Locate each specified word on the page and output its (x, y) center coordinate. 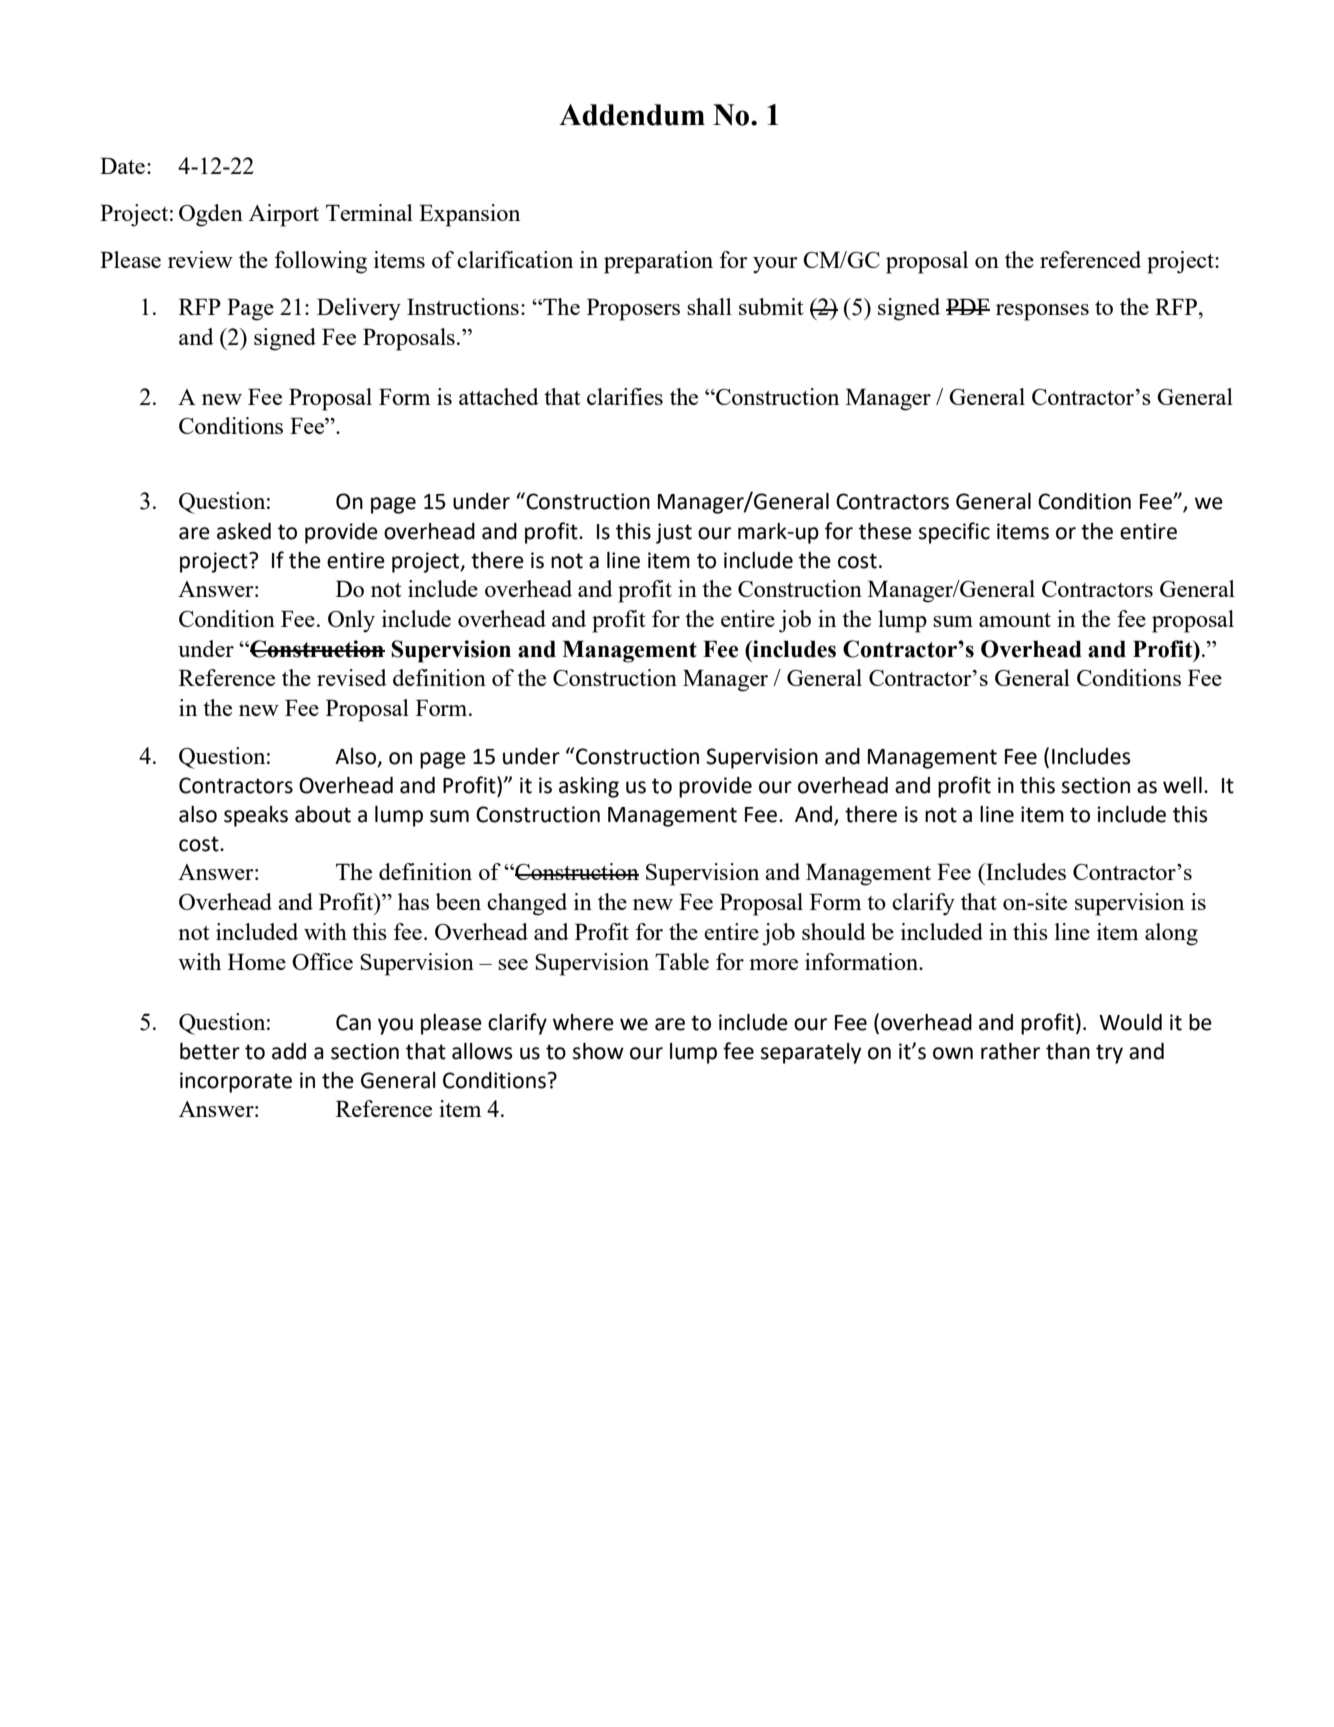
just (674, 533)
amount (1015, 620)
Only (351, 621)
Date (122, 165)
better (210, 1051)
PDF (968, 306)
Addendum (632, 115)
